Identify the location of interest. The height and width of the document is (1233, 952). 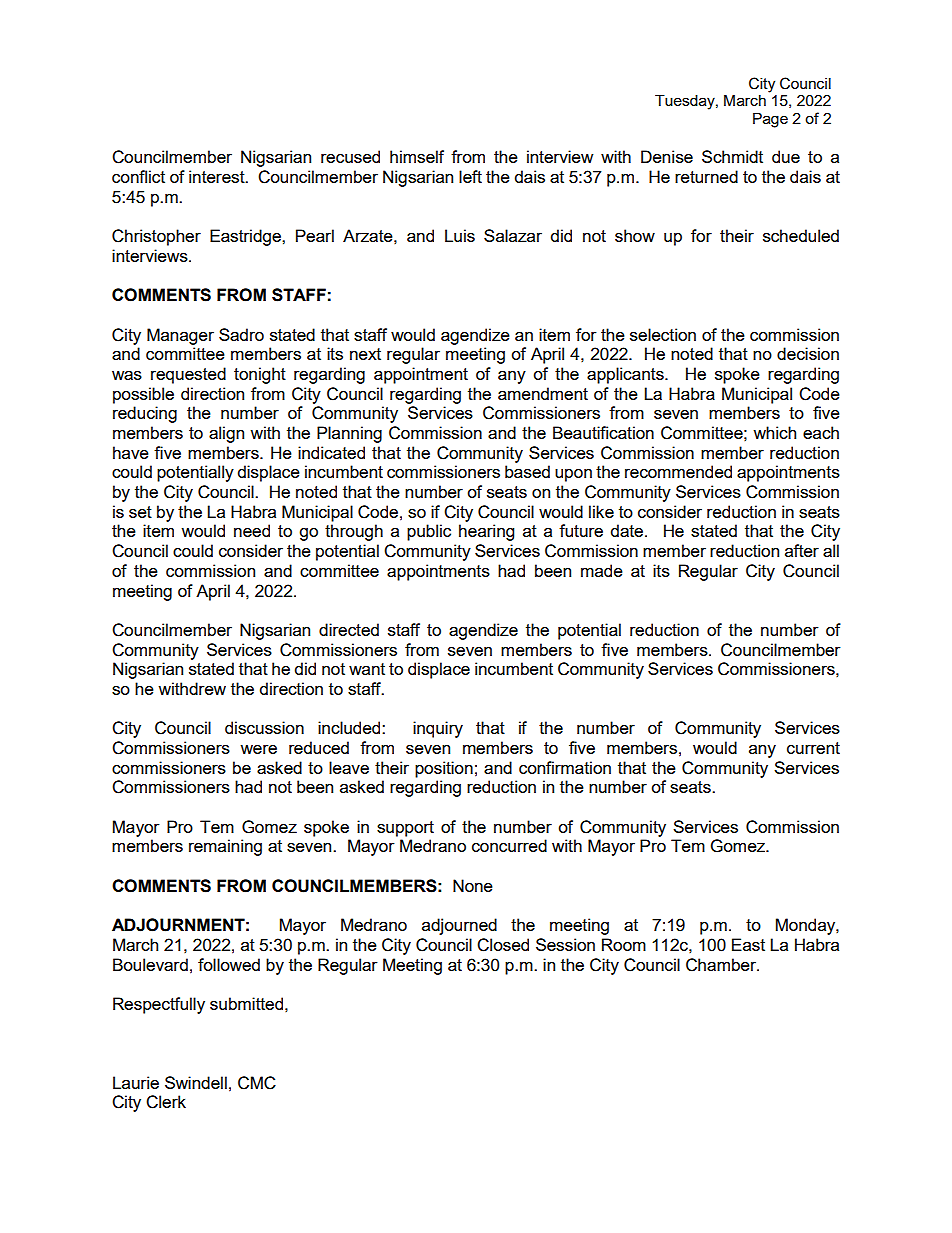
(218, 176).
